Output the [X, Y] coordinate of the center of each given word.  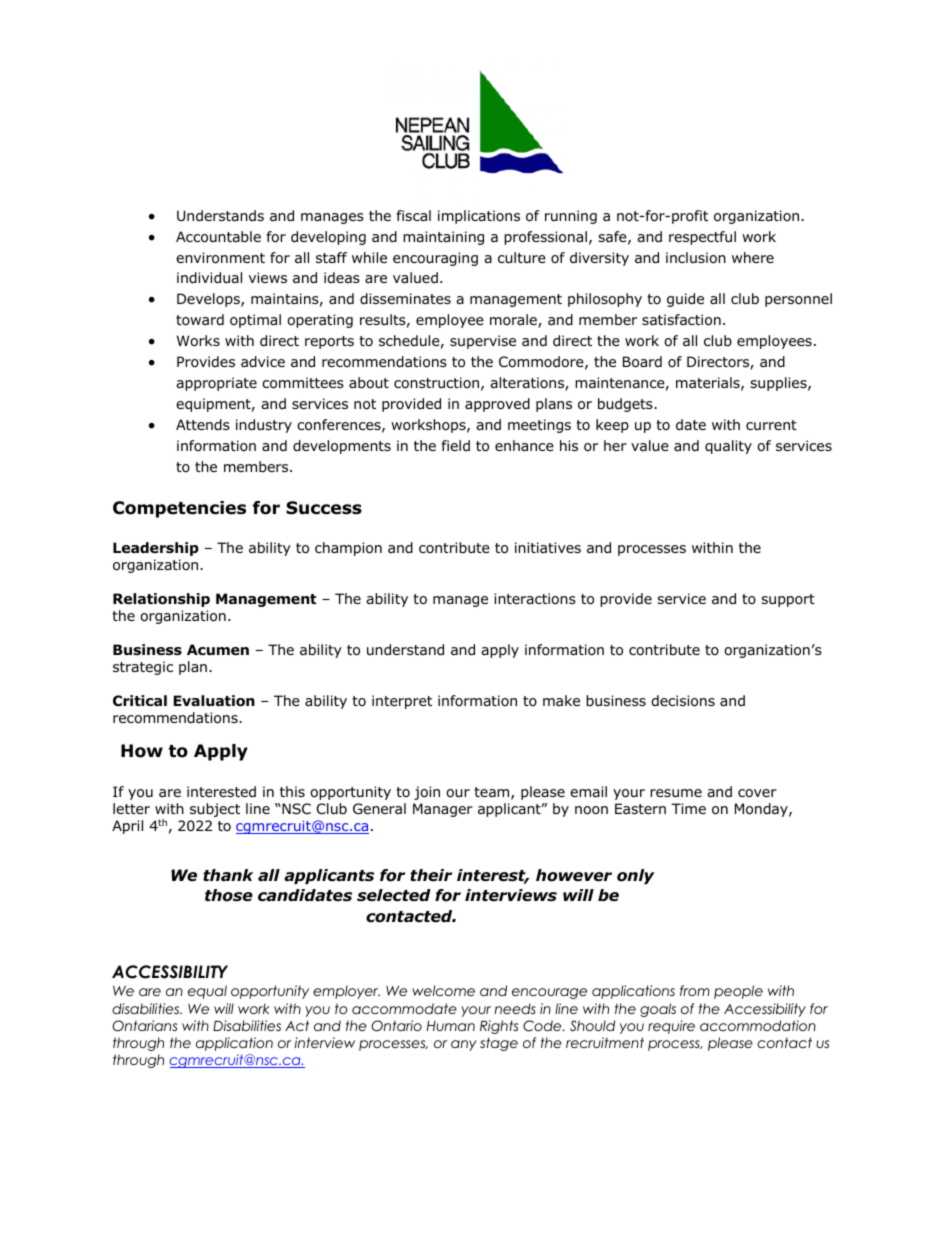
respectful [702, 238]
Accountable [218, 237]
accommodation [758, 1025]
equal [207, 992]
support [788, 600]
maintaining [443, 238]
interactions [535, 599]
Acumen [218, 649]
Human [451, 1026]
